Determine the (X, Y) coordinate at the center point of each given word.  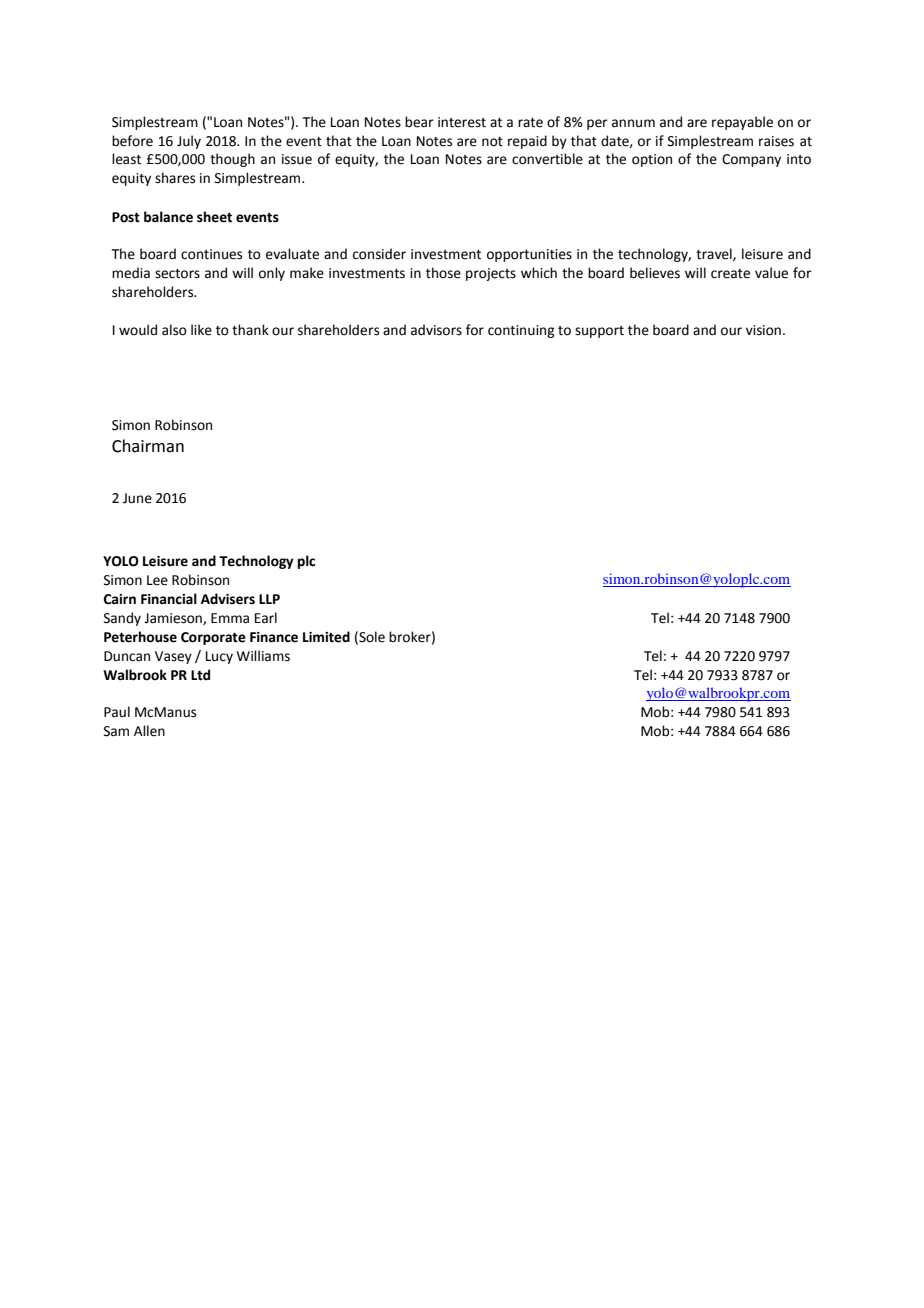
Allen (149, 731)
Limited (326, 637)
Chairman (148, 446)
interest (462, 122)
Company (751, 160)
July (189, 142)
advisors (436, 330)
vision (763, 330)
